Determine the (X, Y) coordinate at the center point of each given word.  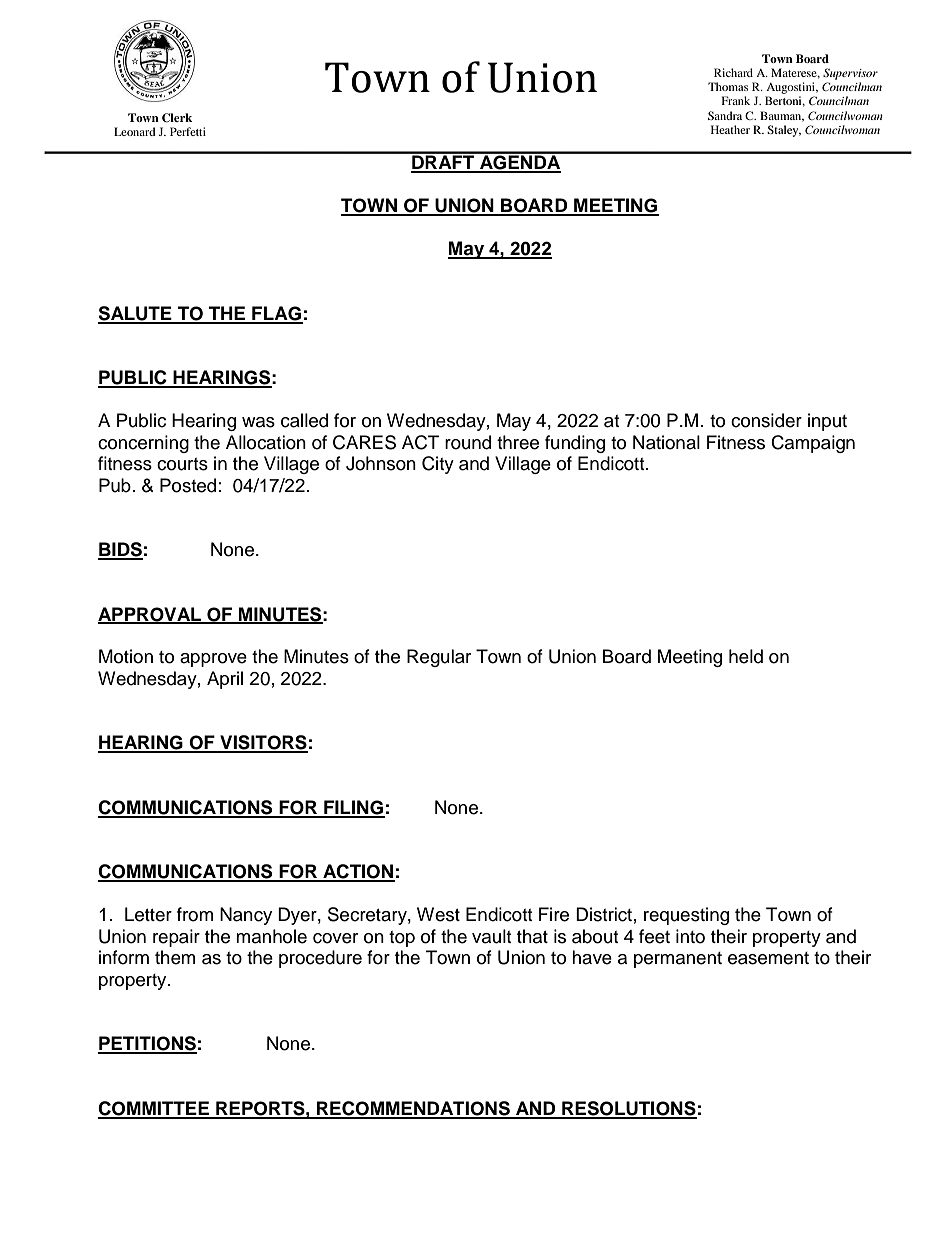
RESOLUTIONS (628, 1109)
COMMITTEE (155, 1109)
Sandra (725, 115)
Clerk (177, 118)
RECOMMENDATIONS (413, 1109)
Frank (736, 100)
